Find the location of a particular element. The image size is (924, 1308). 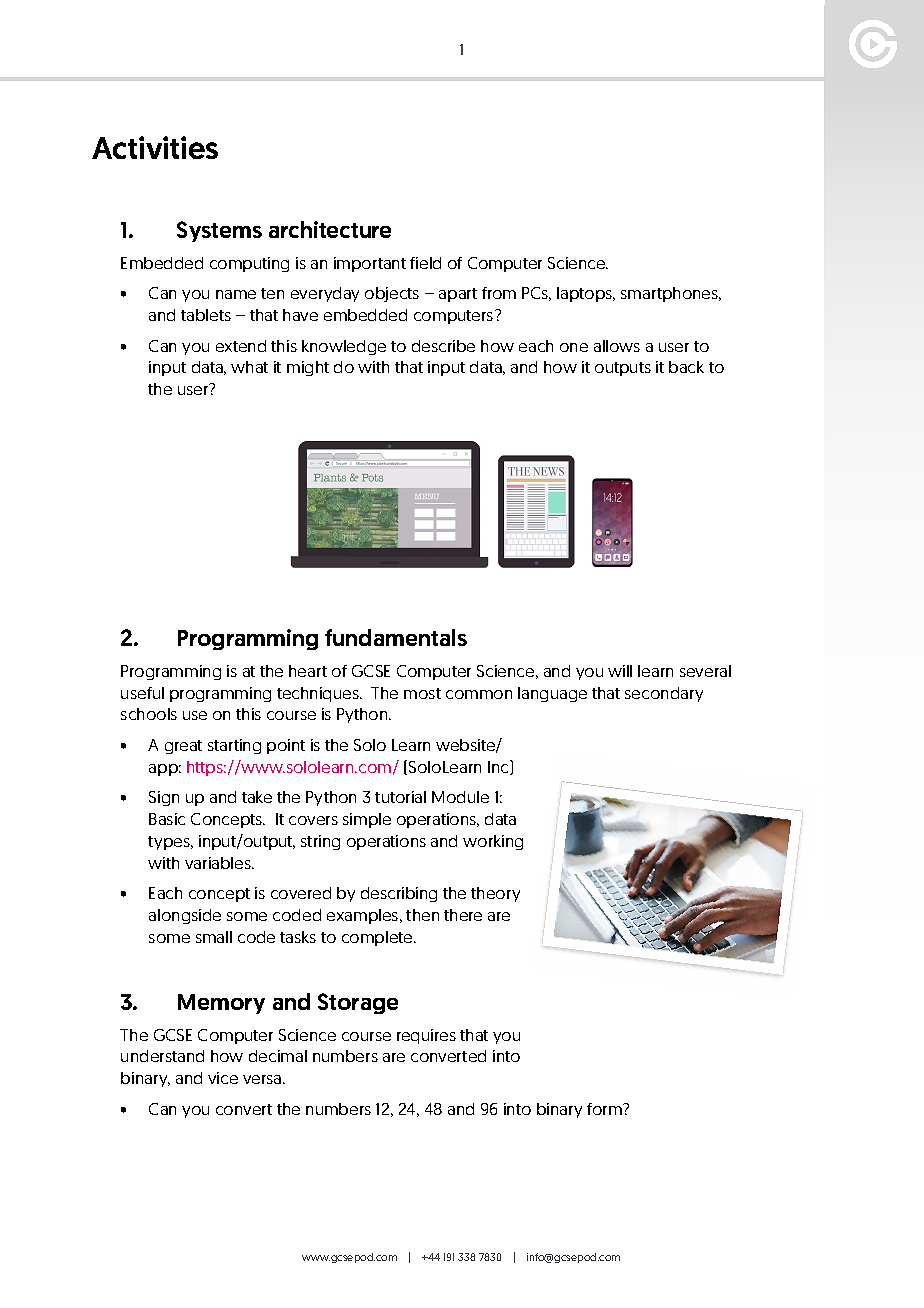

vice is located at coordinates (223, 1078).
